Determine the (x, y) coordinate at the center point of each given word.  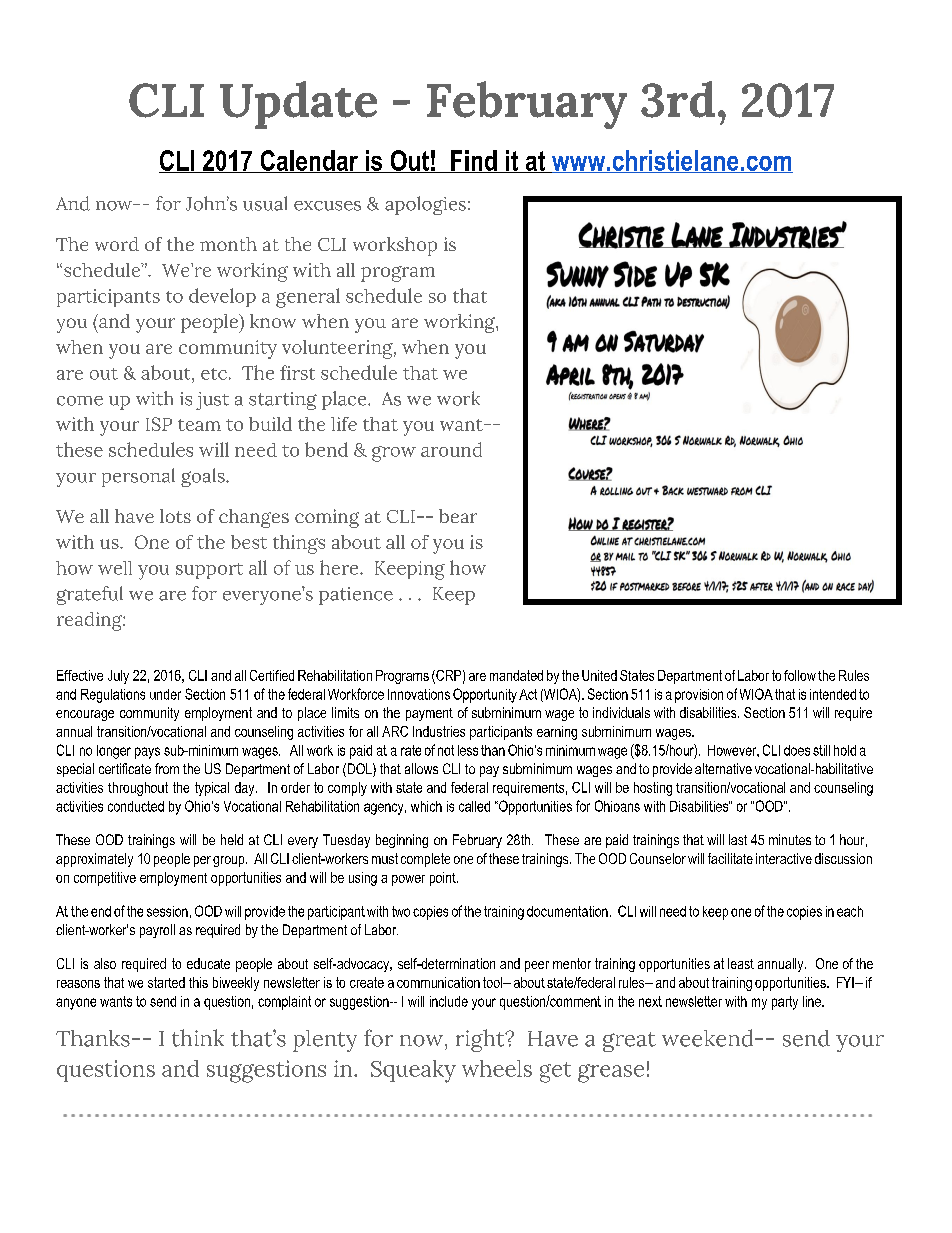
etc (214, 374)
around (451, 449)
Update (298, 105)
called (474, 806)
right (481, 1040)
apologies (425, 205)
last (738, 839)
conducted (136, 806)
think (198, 1038)
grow (394, 454)
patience (356, 596)
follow (800, 675)
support (209, 571)
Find (474, 161)
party (785, 1003)
